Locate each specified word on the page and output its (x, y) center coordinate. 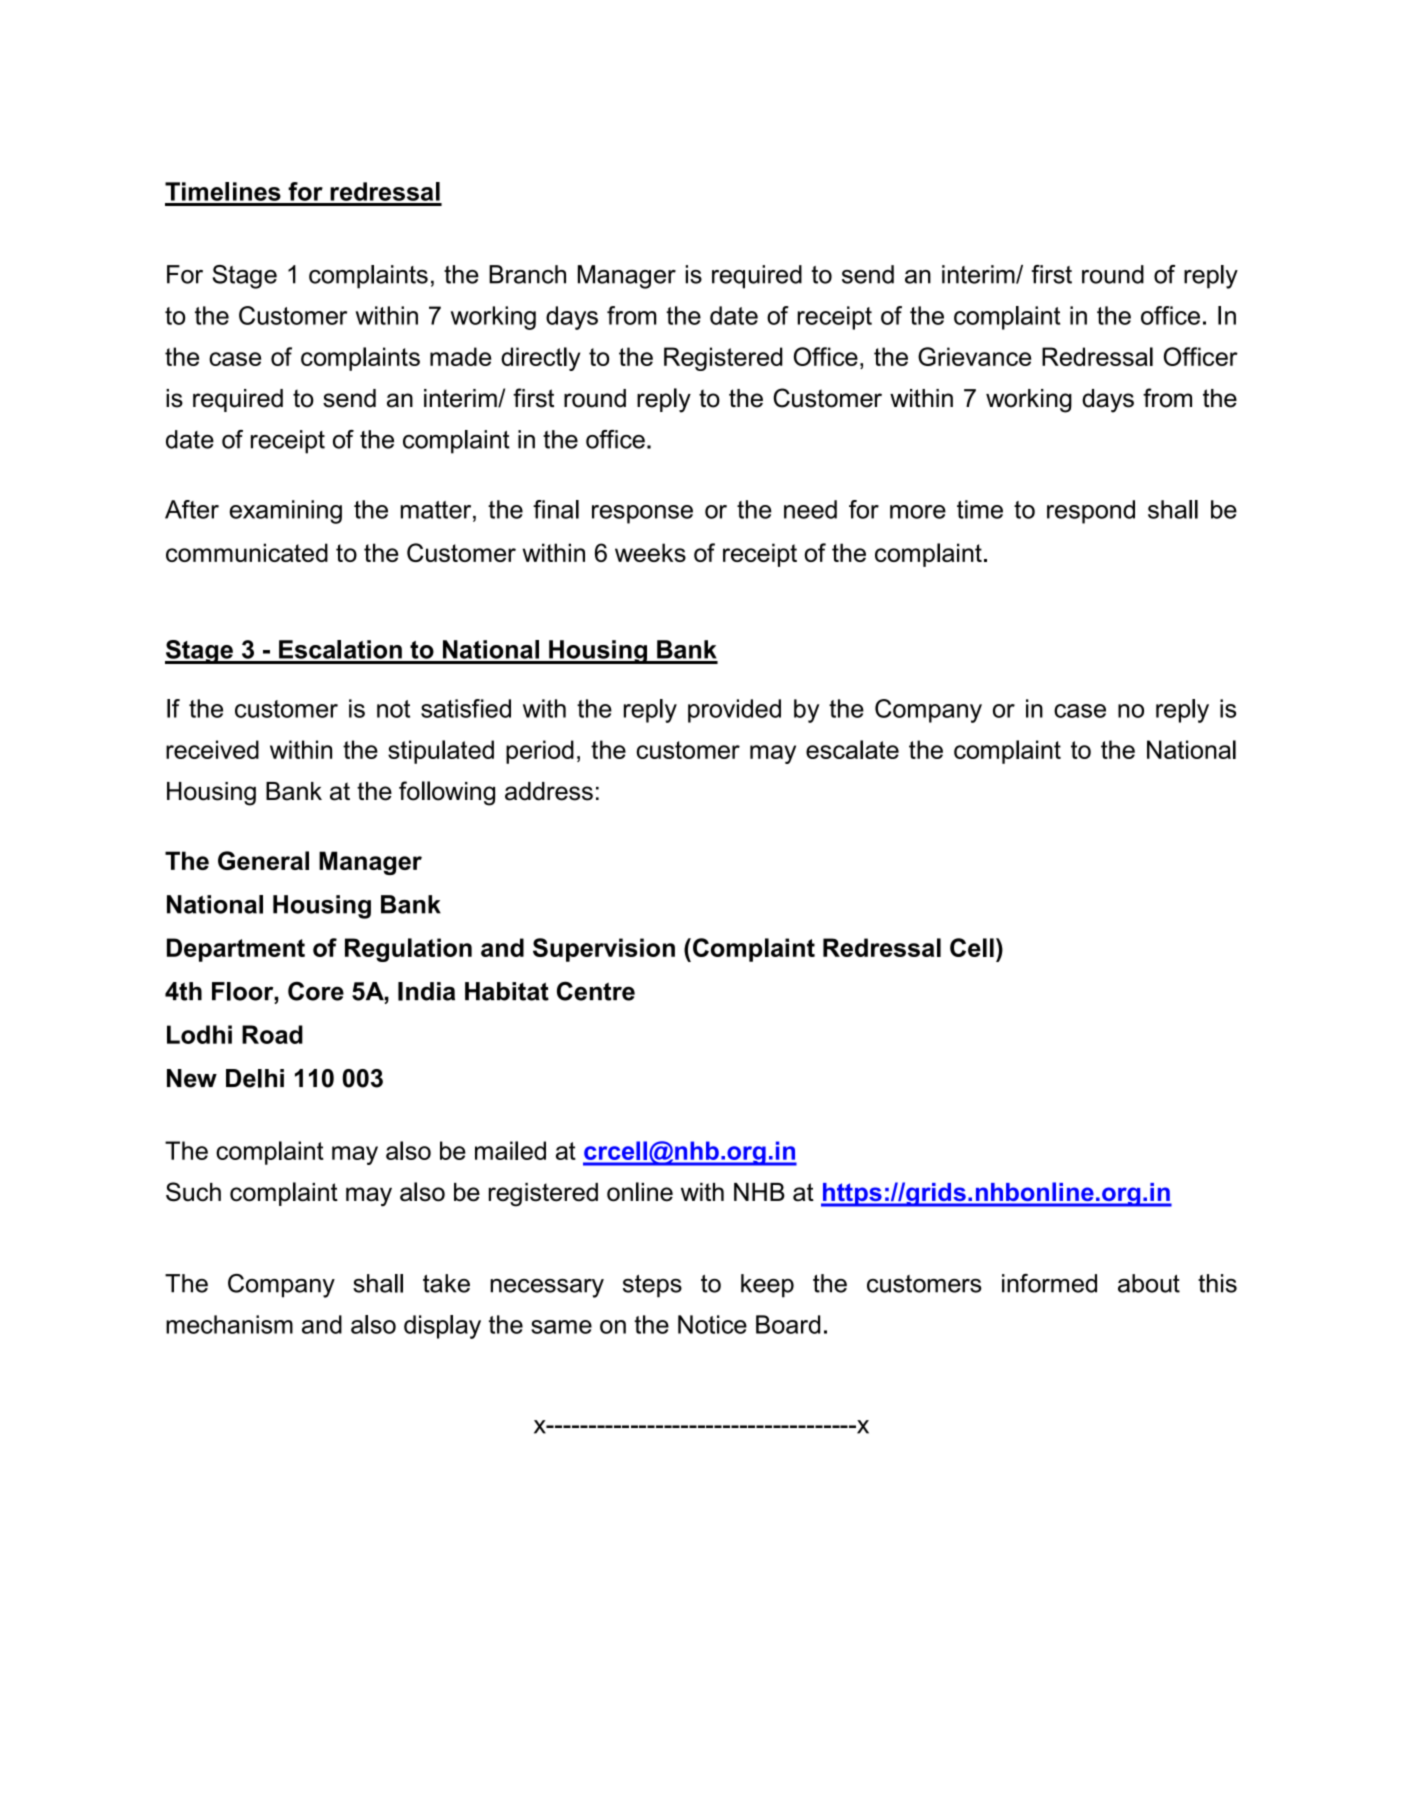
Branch (527, 274)
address (549, 791)
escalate (852, 749)
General (263, 860)
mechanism (229, 1324)
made (461, 356)
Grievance (974, 356)
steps (652, 1286)
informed (1049, 1283)
